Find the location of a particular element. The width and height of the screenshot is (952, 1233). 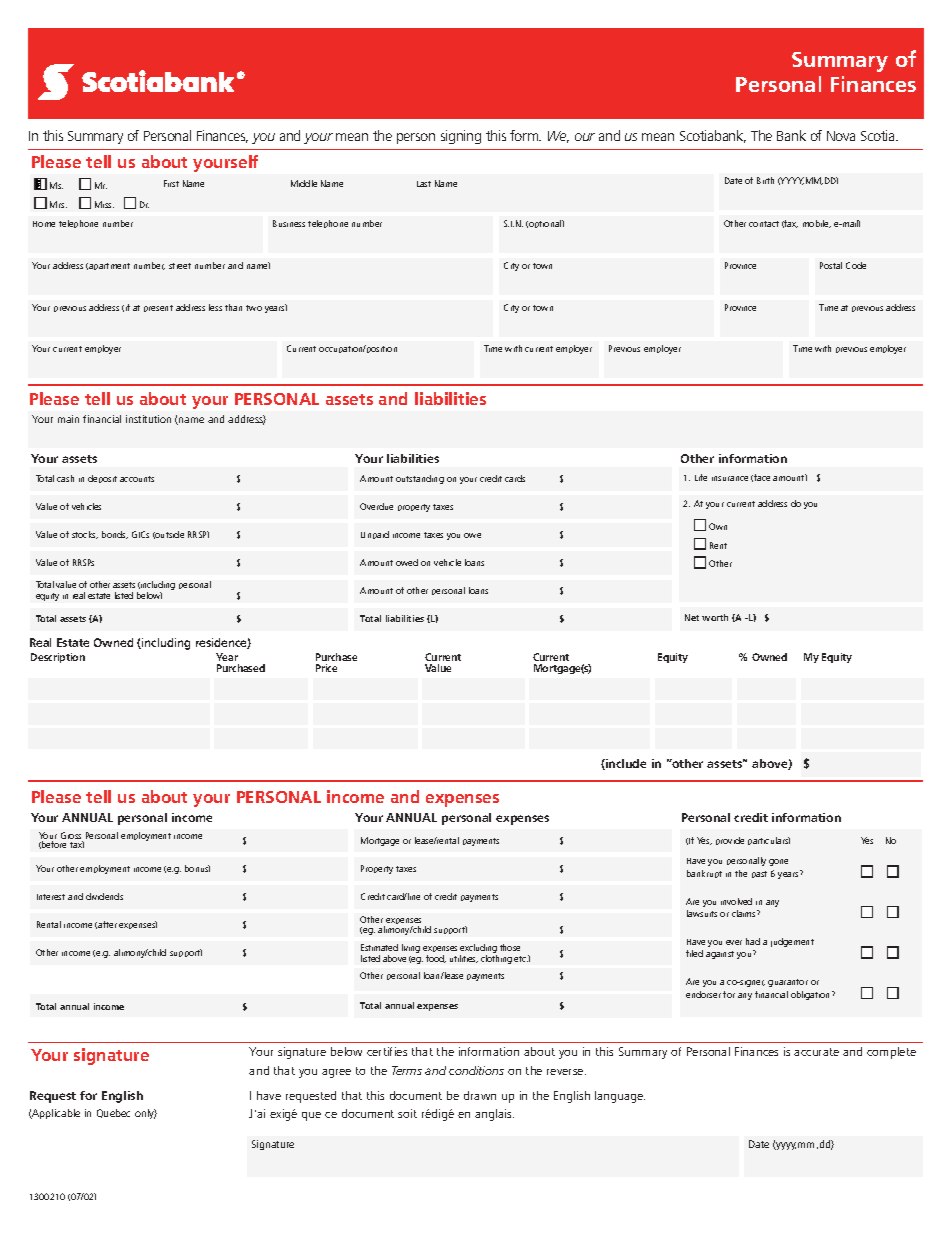

outstanding is located at coordinates (420, 479).
